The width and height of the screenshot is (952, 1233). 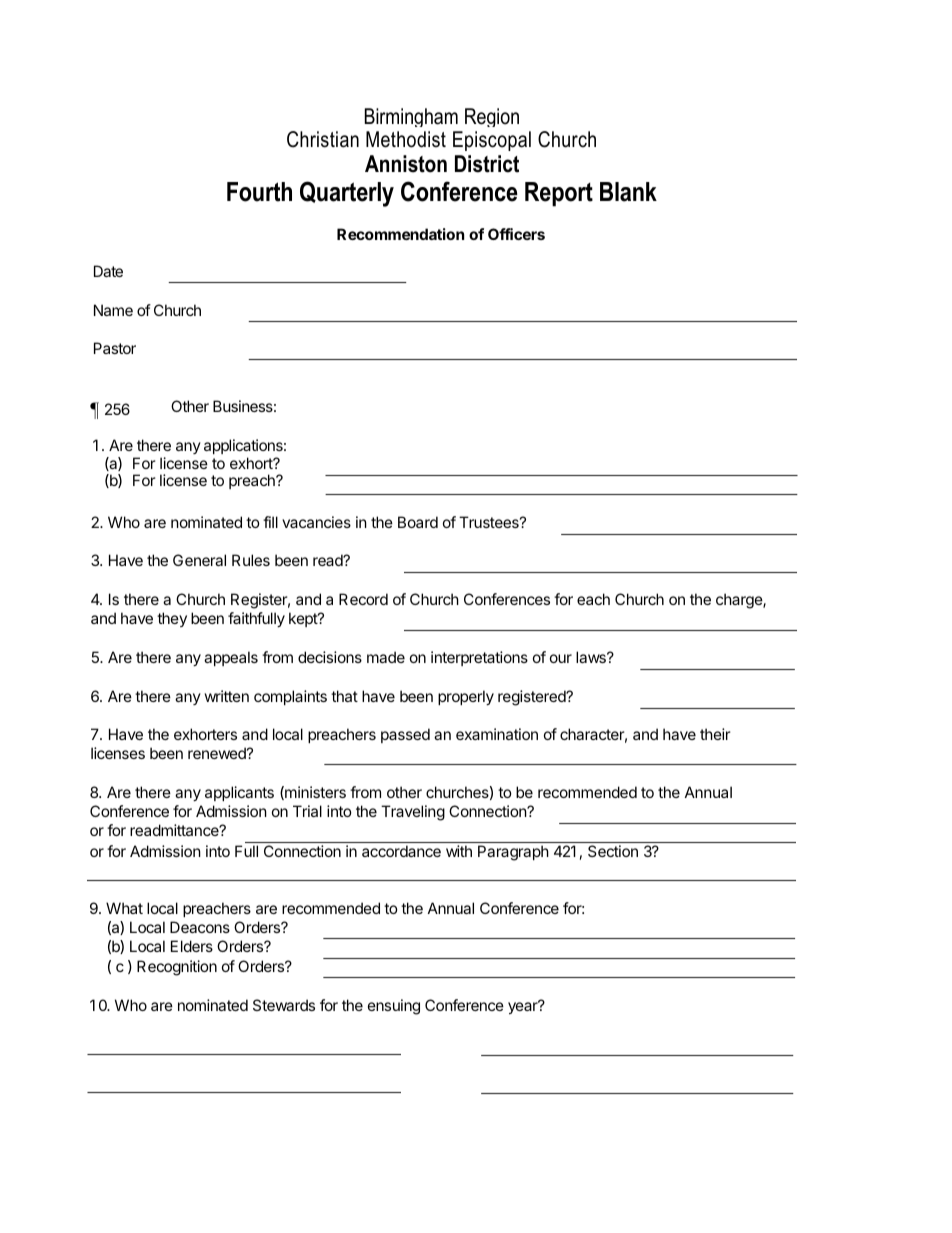 I want to click on Recognition, so click(x=177, y=968).
